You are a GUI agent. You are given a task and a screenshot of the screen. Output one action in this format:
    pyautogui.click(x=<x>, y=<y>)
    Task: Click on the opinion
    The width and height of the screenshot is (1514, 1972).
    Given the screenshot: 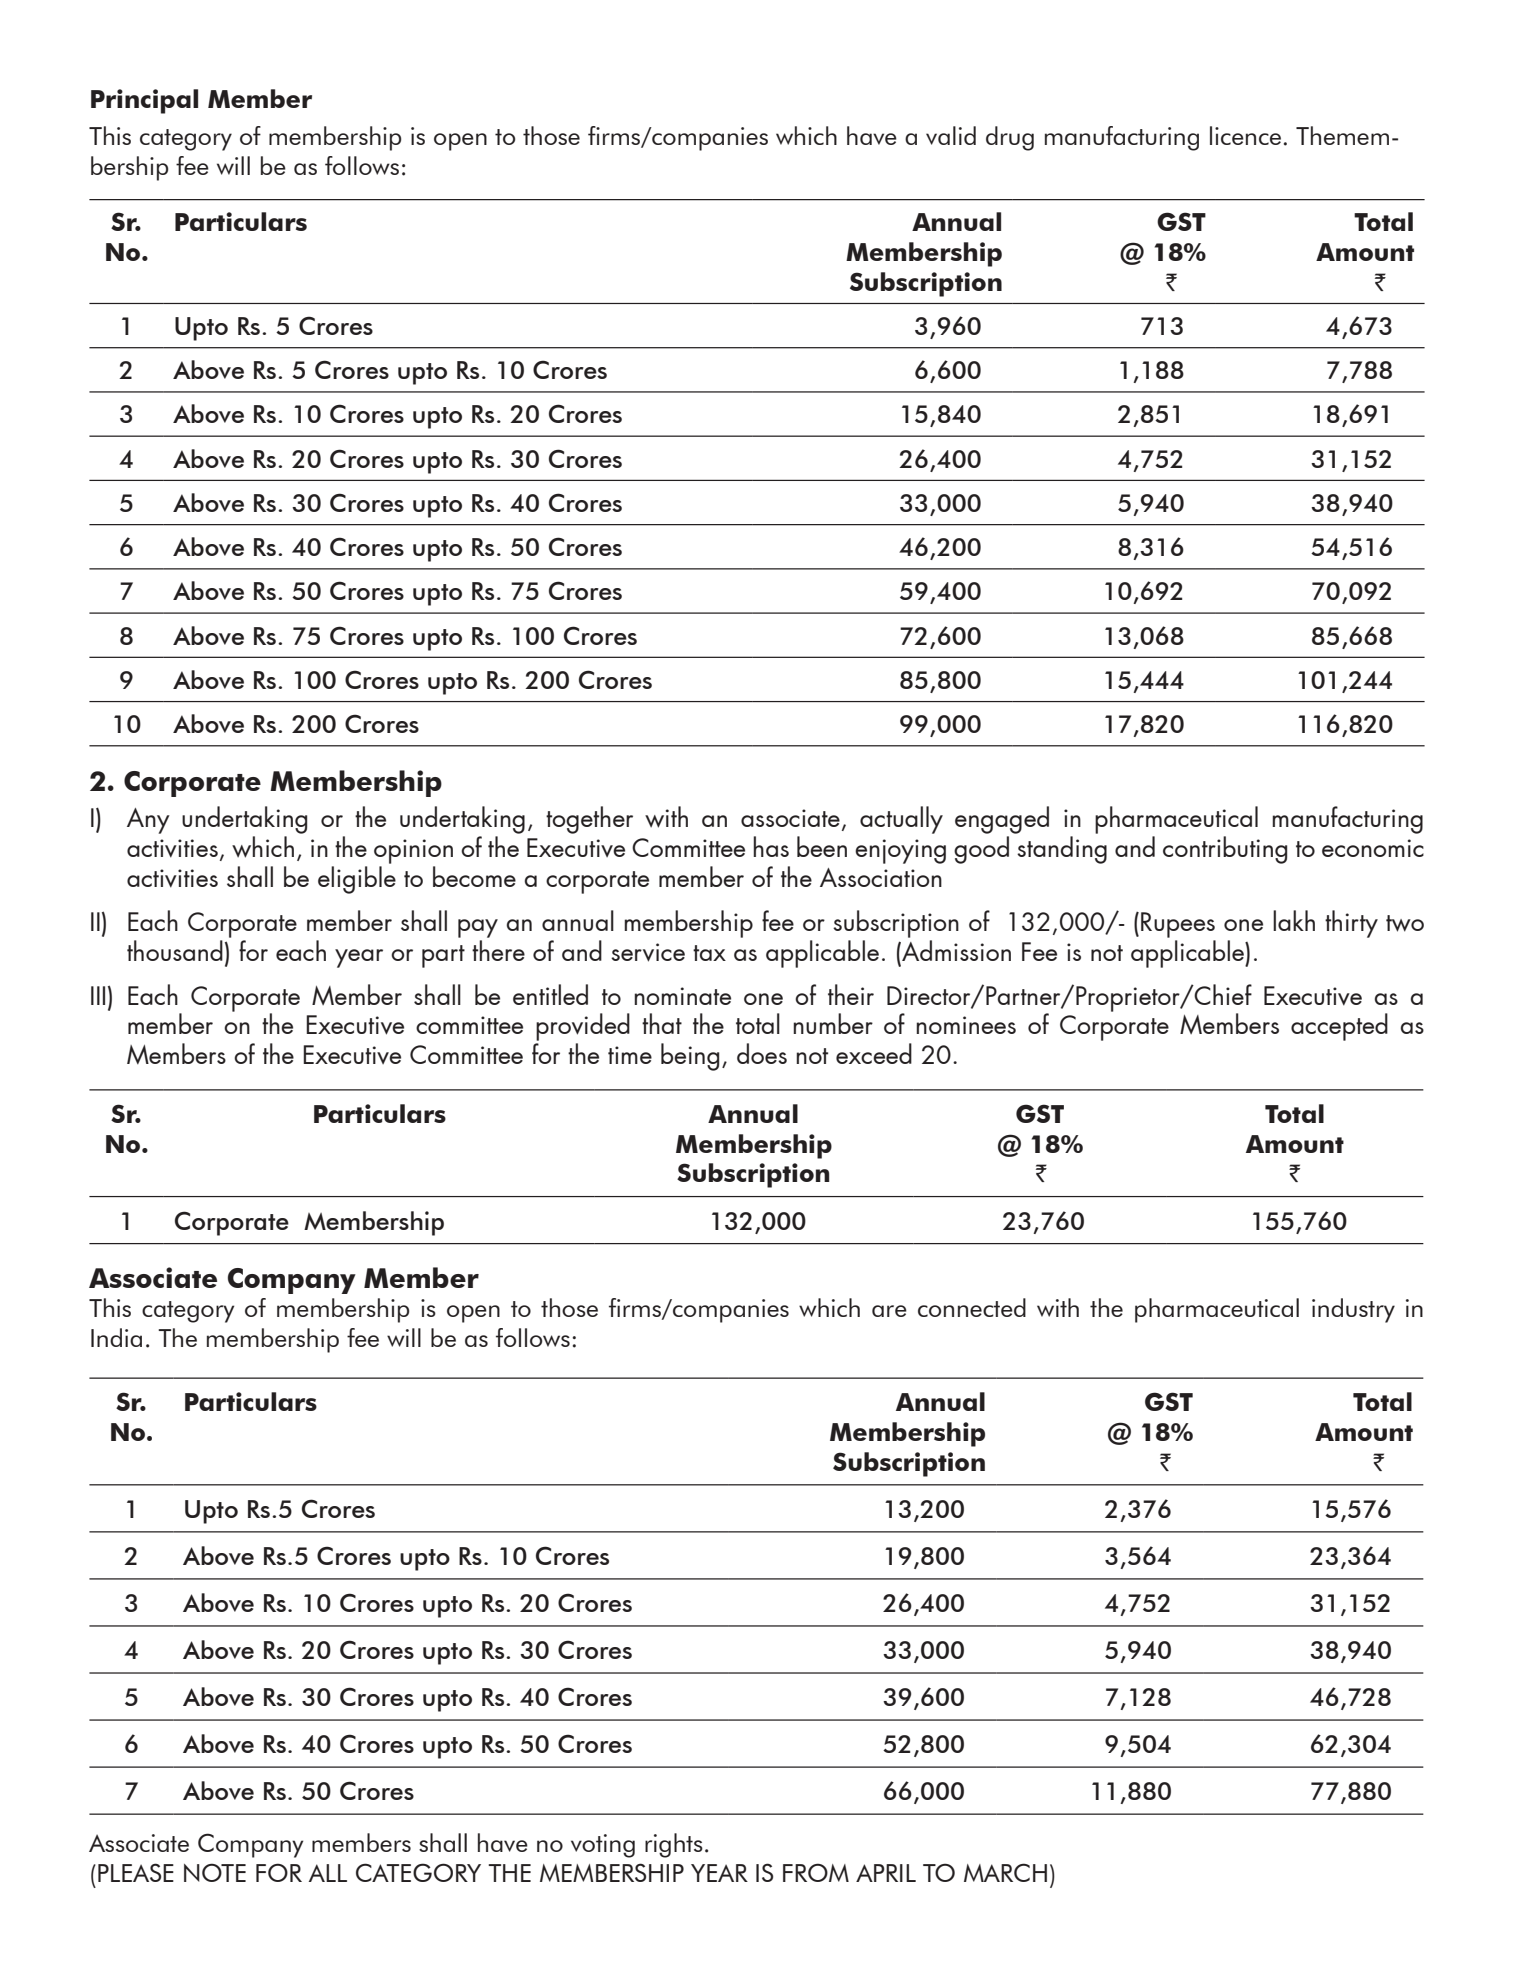 What is the action you would take?
    pyautogui.click(x=413, y=851)
